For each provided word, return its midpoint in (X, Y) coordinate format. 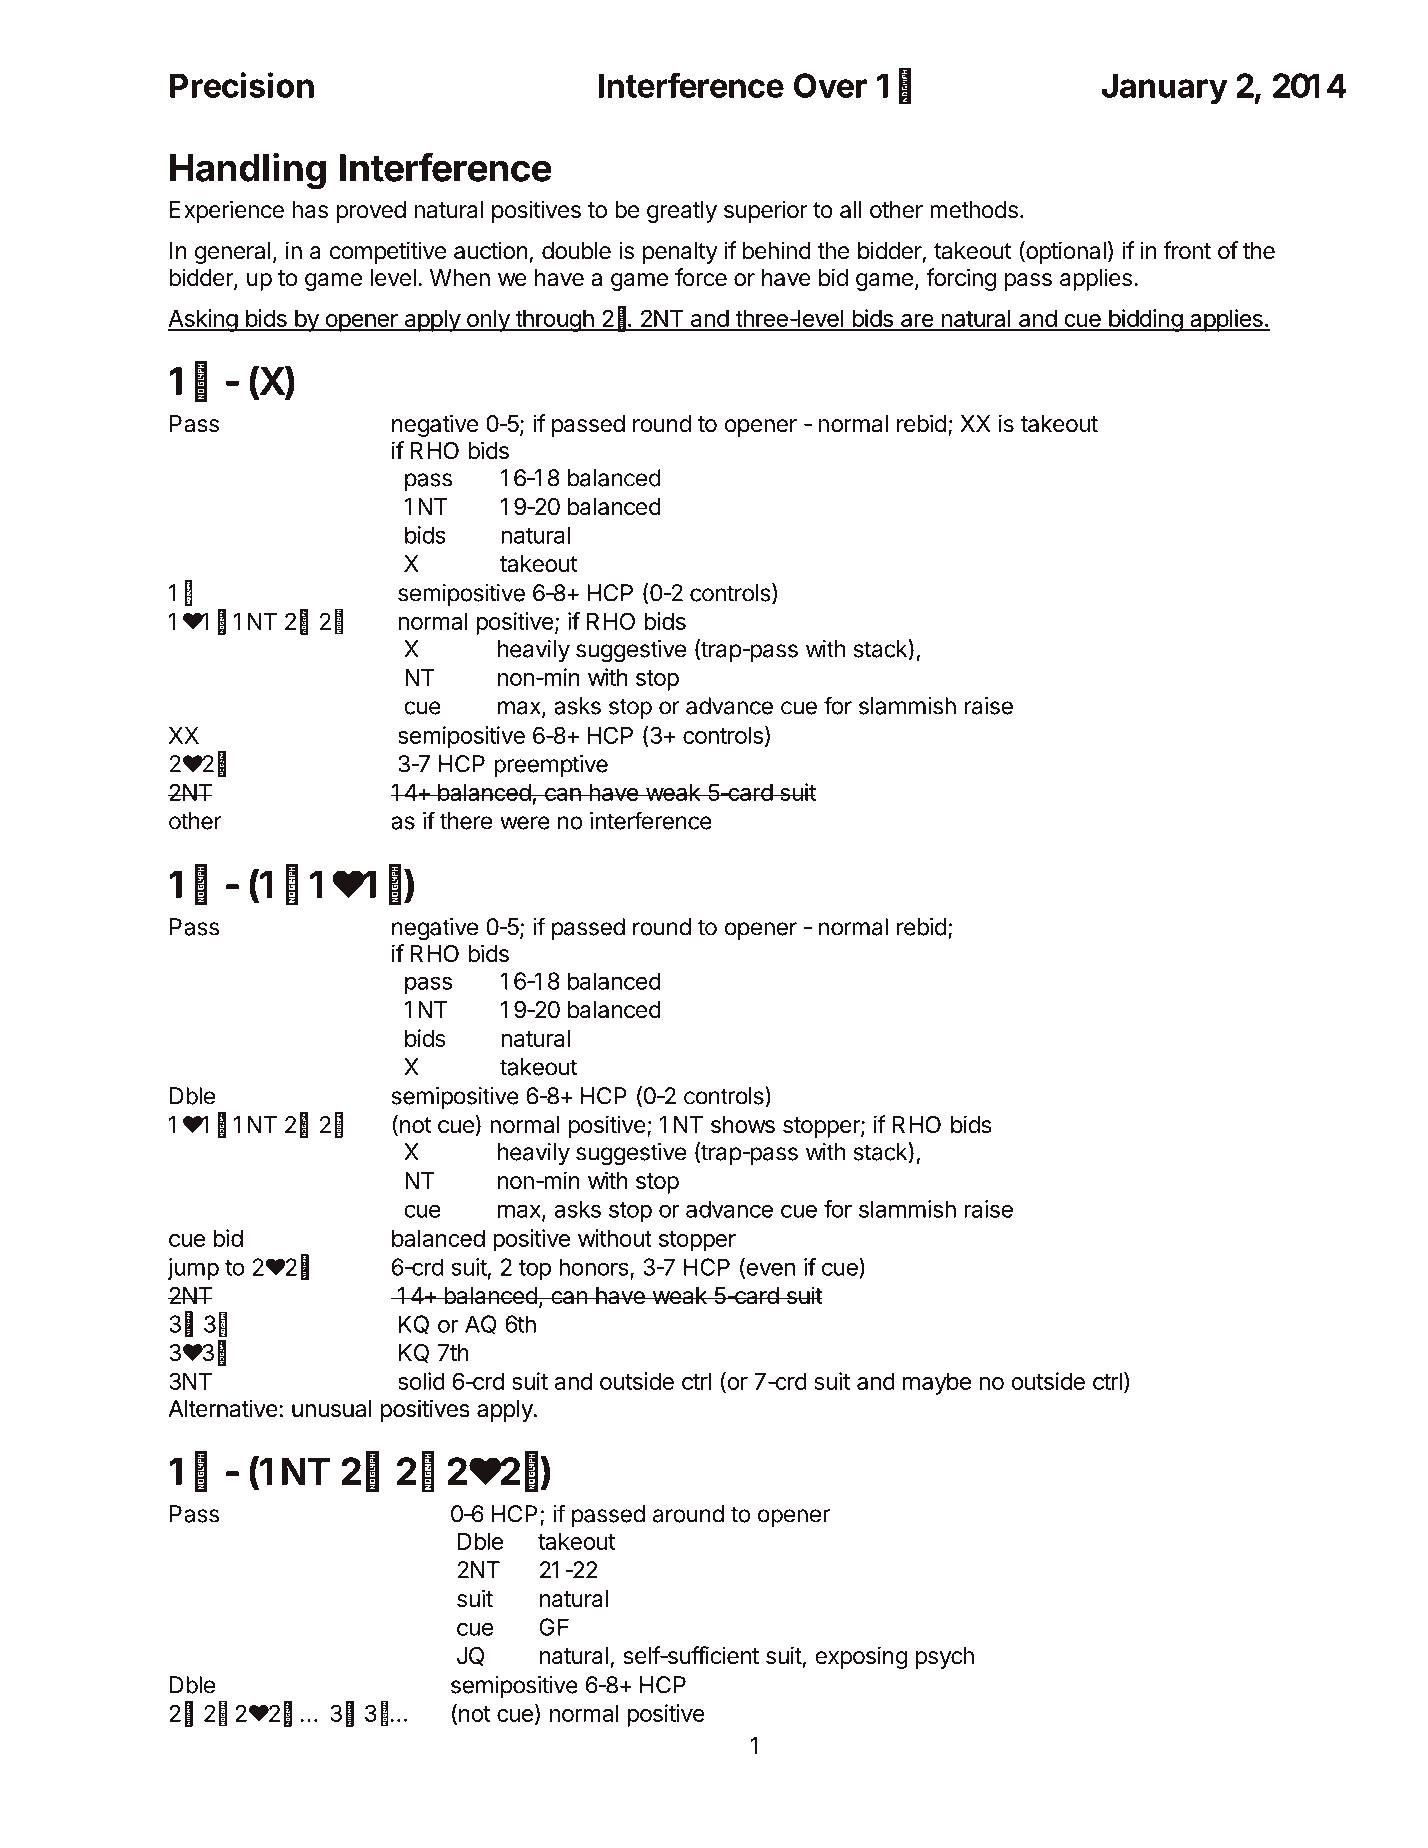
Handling (248, 171)
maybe (937, 1384)
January (1165, 89)
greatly (682, 212)
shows (743, 1125)
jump (193, 1269)
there (466, 821)
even (769, 1270)
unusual (332, 1409)
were (525, 823)
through (554, 321)
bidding (1145, 320)
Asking (203, 320)
